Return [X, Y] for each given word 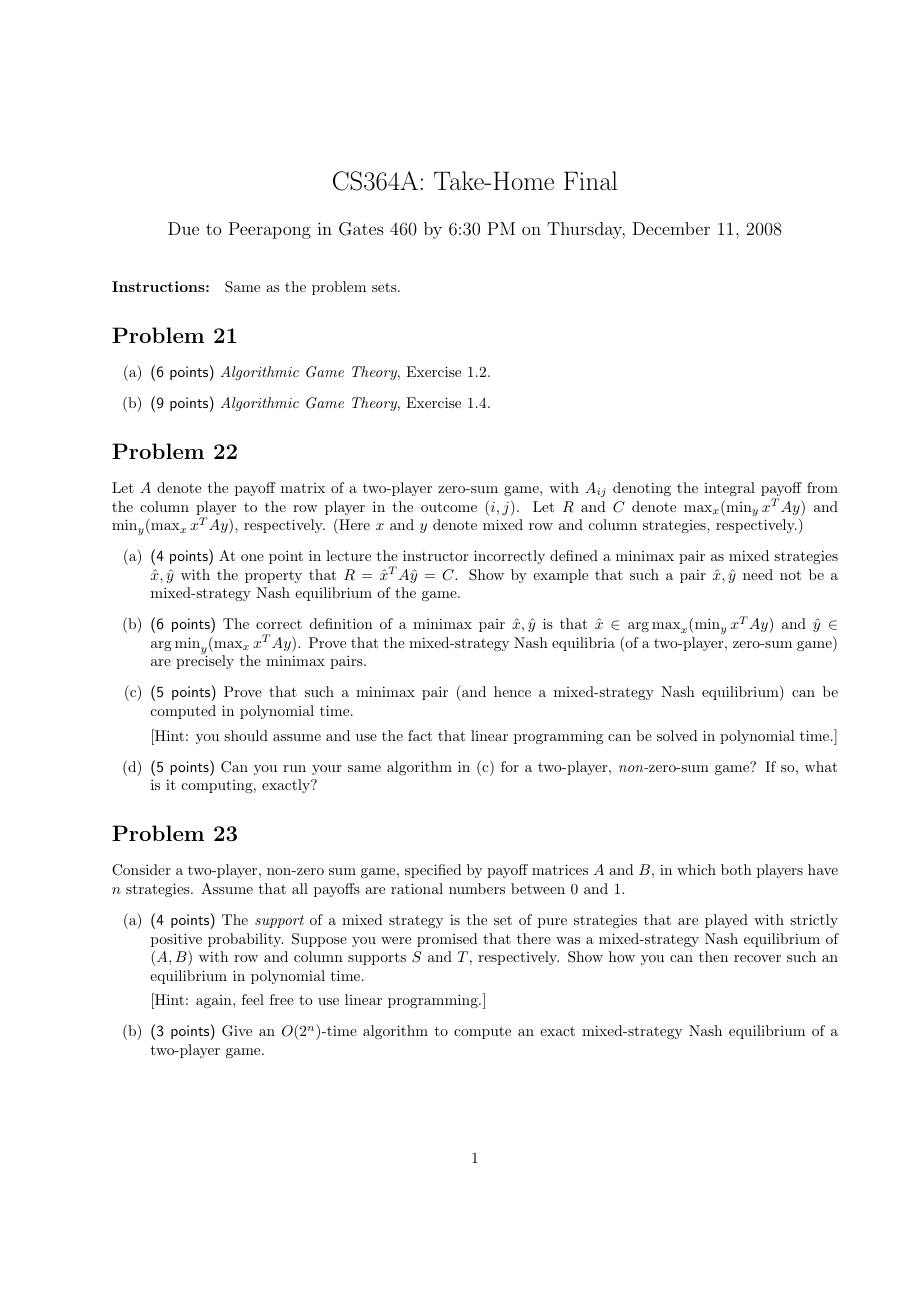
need [758, 574]
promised [447, 940]
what [821, 766]
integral [729, 489]
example [560, 576]
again [215, 1001]
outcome [449, 507]
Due [183, 228]
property [273, 576]
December [671, 228]
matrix [303, 488]
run [294, 768]
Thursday [586, 230]
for [510, 766]
